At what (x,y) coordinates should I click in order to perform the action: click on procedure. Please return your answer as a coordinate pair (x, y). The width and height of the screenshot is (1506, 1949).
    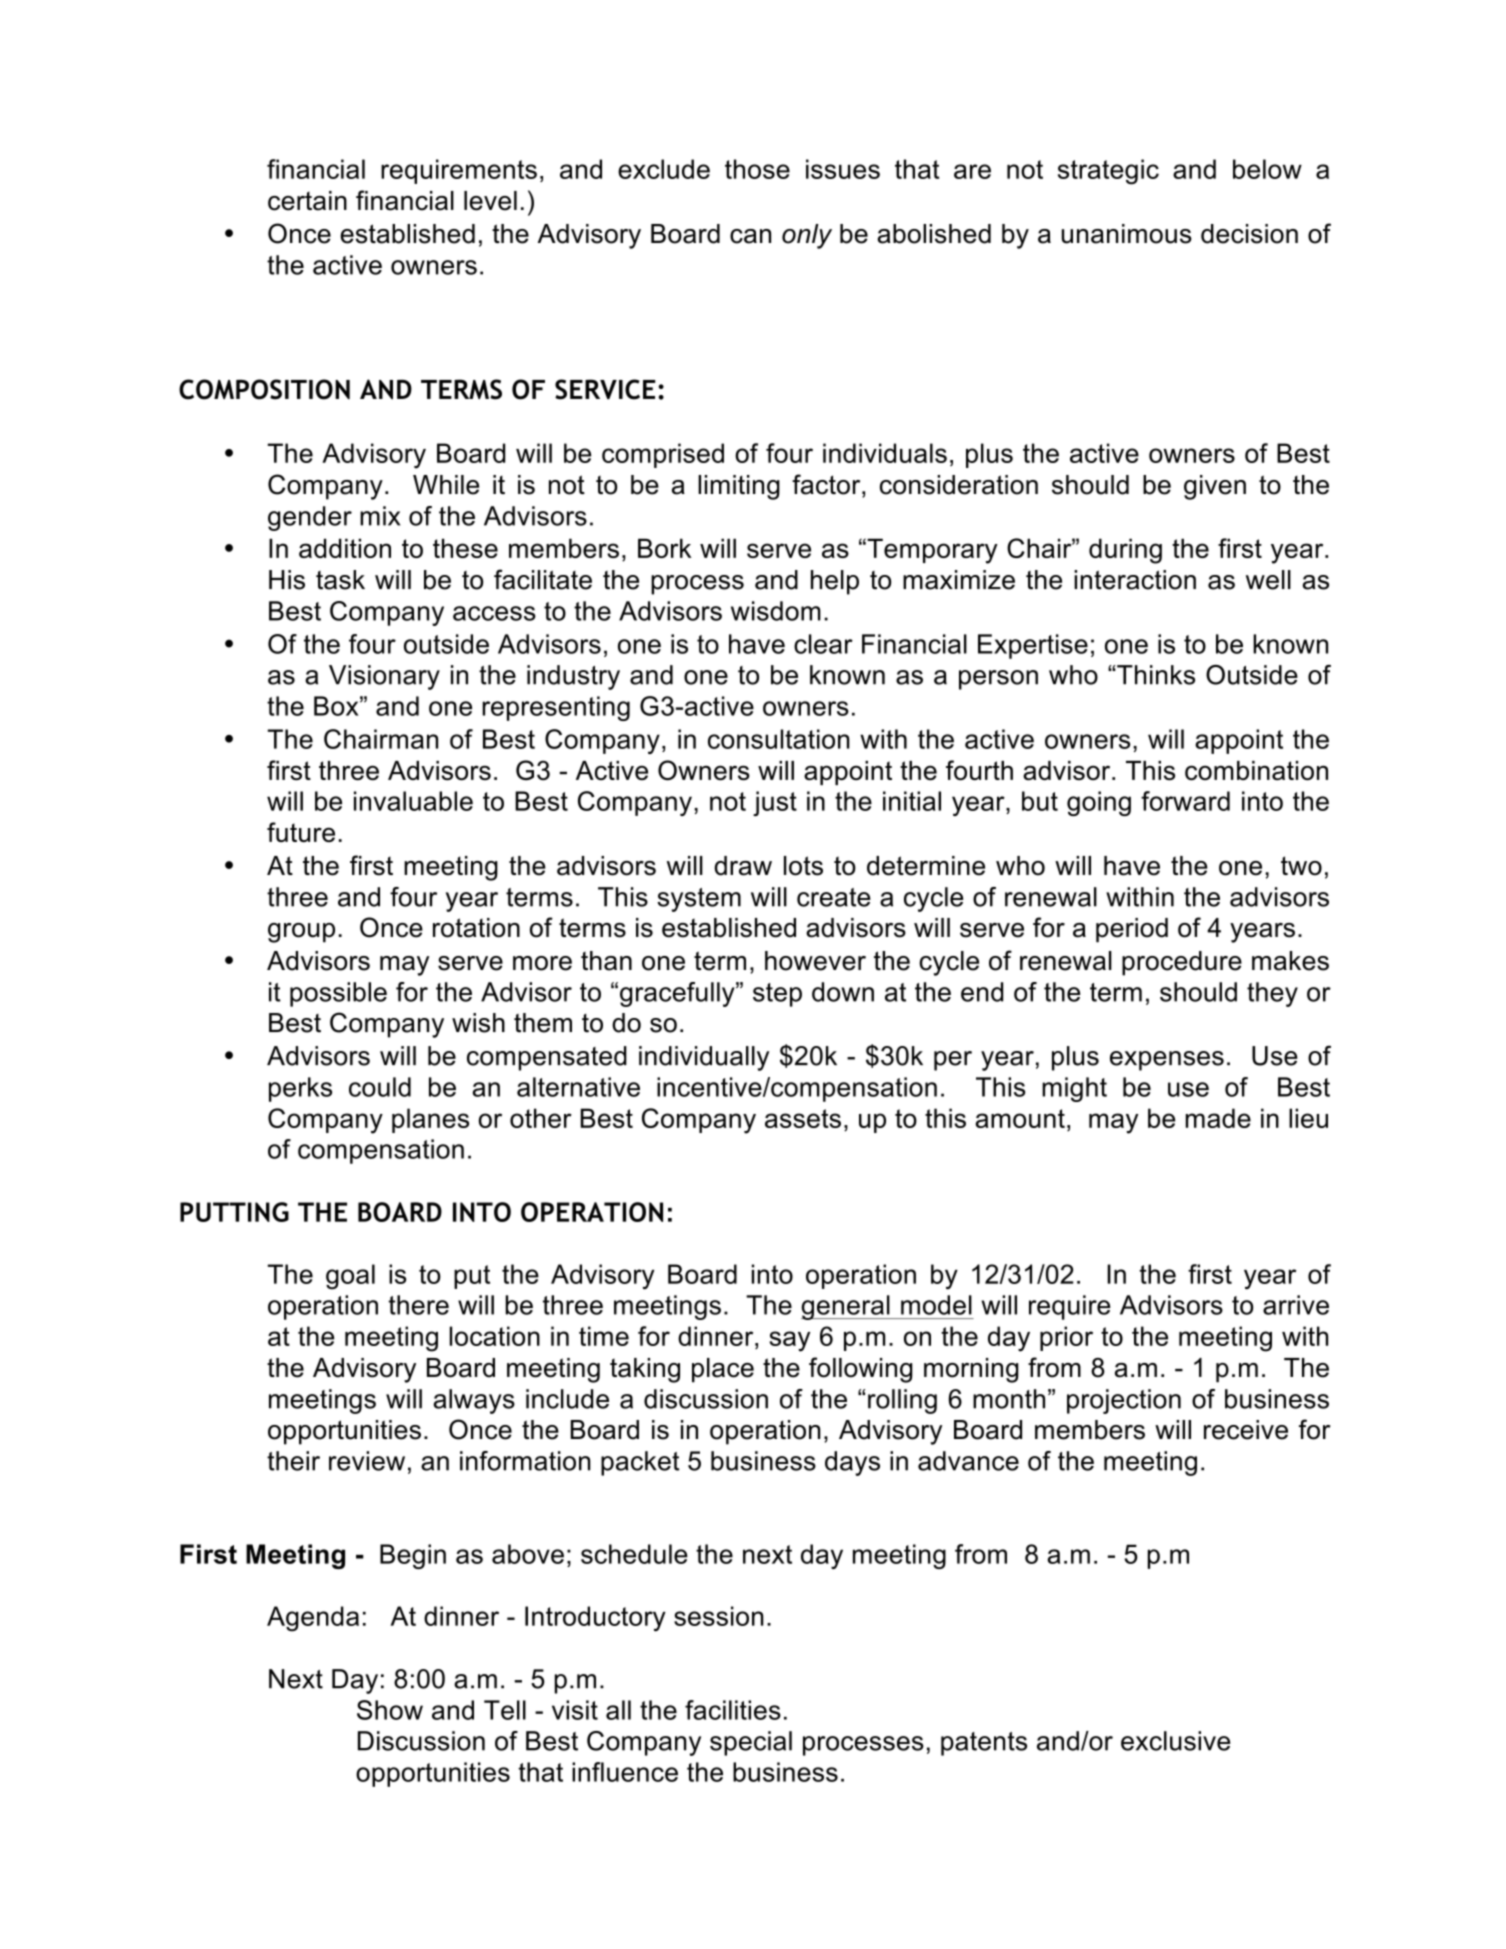
    Looking at the image, I should click on (1182, 963).
